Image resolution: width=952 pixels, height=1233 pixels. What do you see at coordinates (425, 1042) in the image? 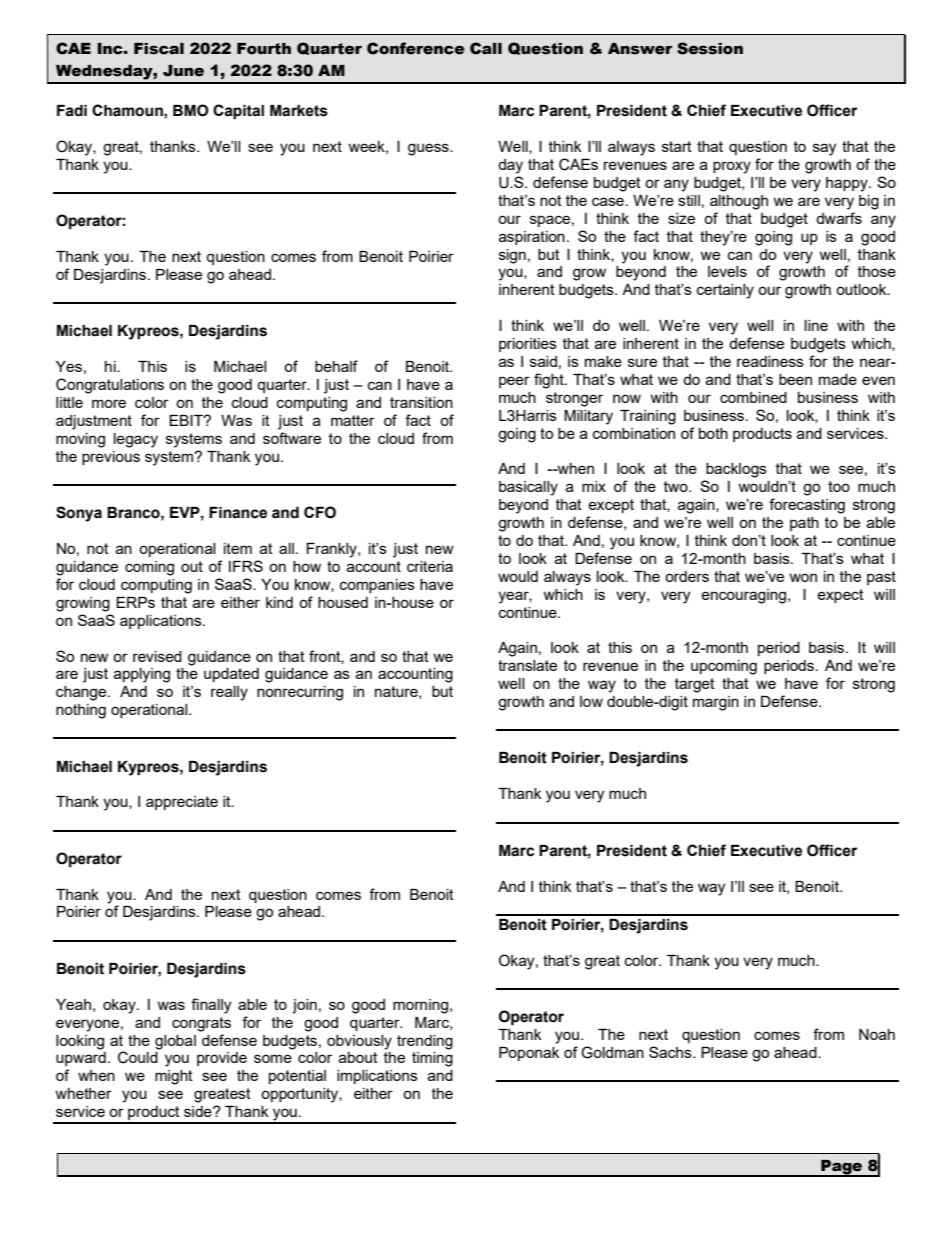
I see `trending` at bounding box center [425, 1042].
